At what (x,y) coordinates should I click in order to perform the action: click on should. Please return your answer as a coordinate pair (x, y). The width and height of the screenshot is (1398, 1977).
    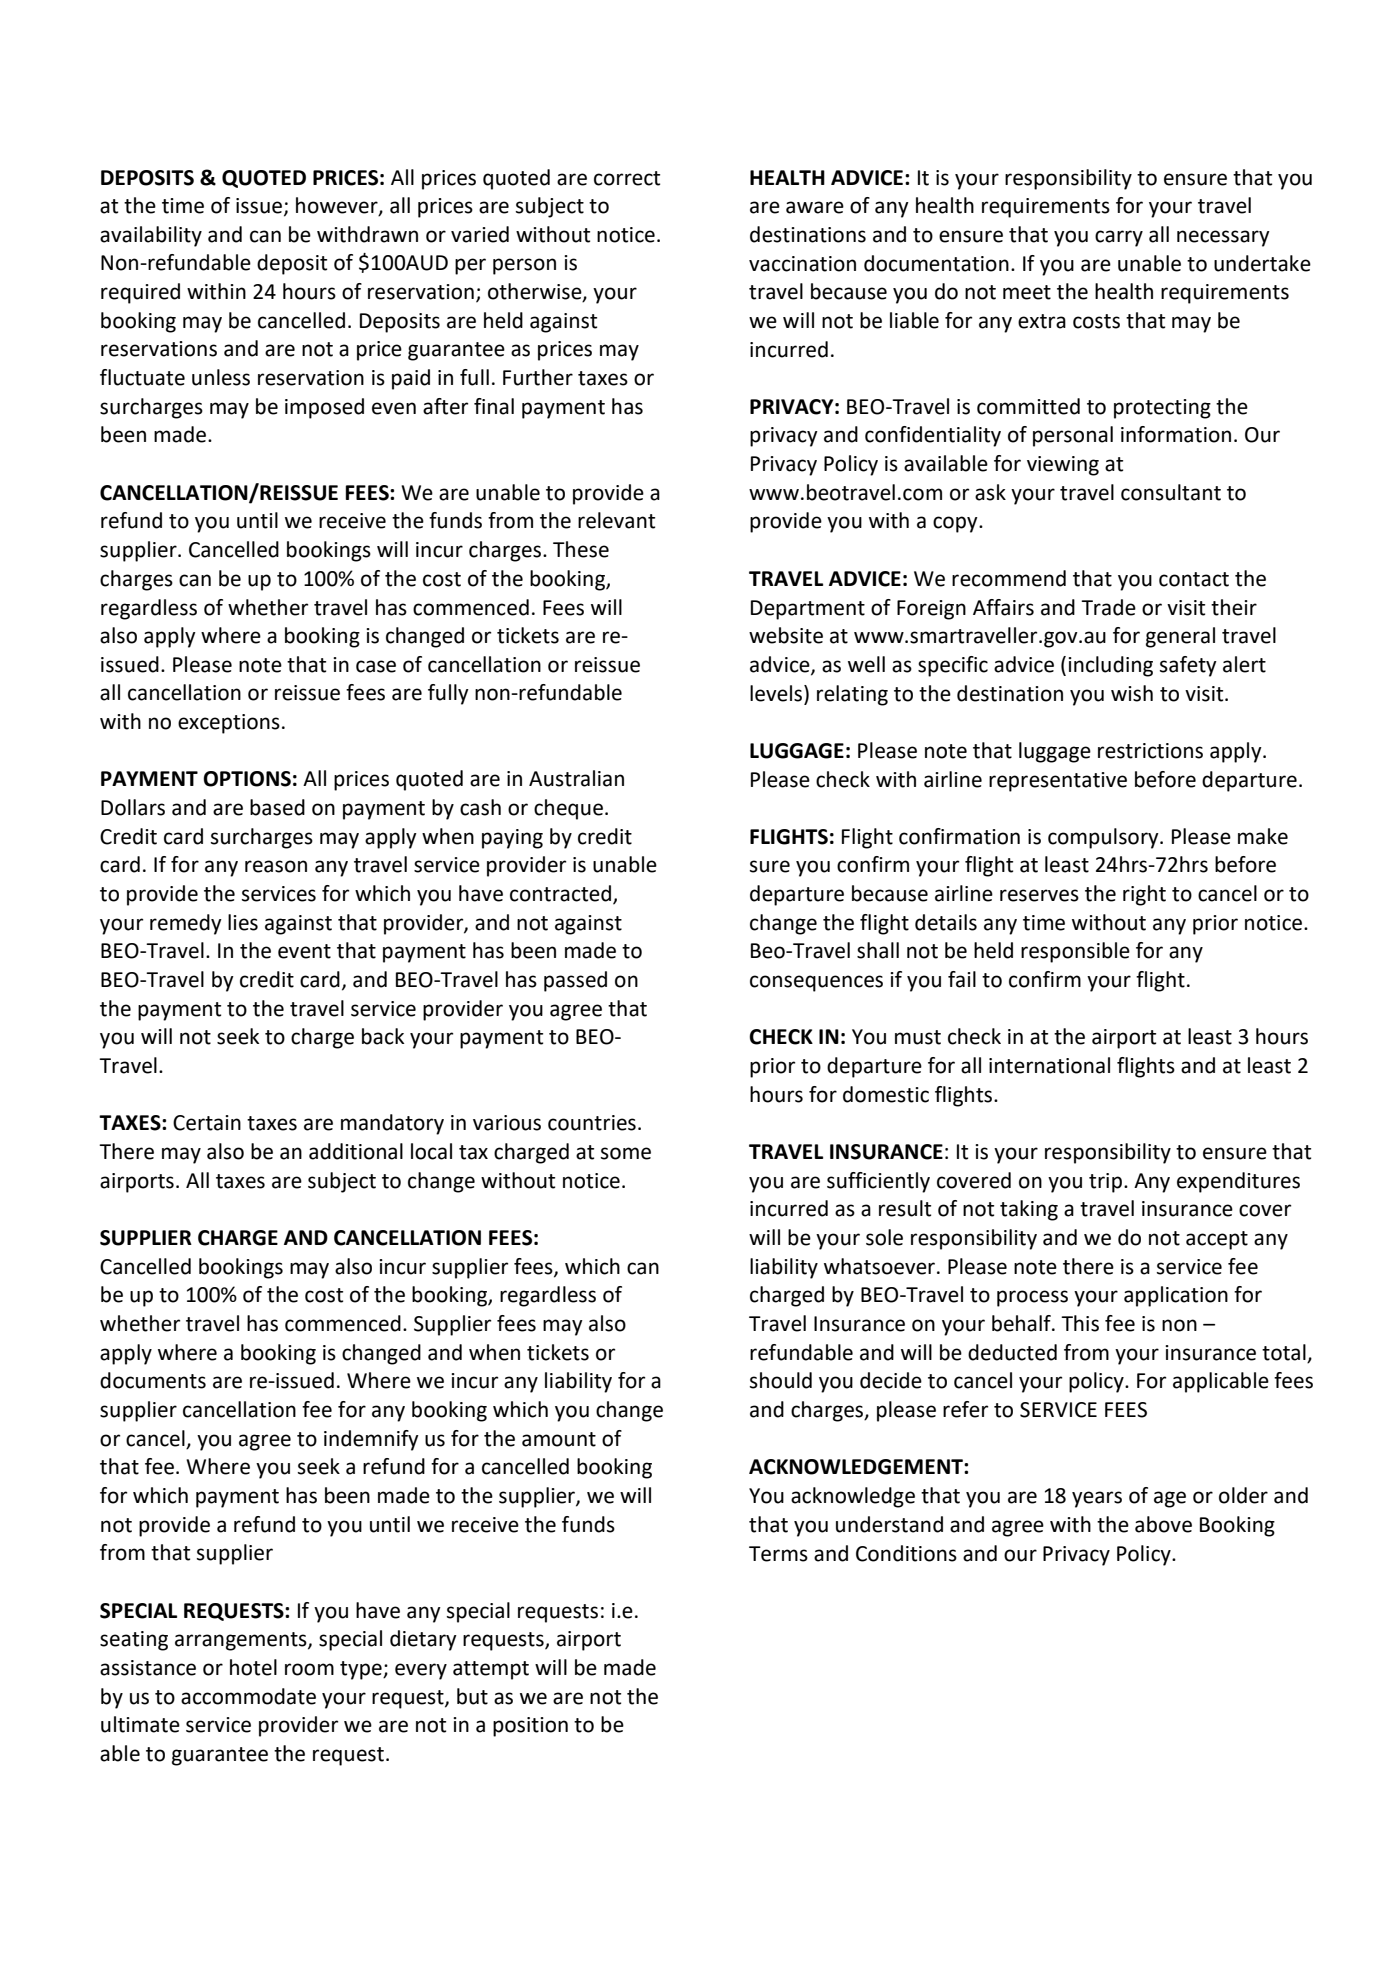
    Looking at the image, I should click on (781, 1380).
